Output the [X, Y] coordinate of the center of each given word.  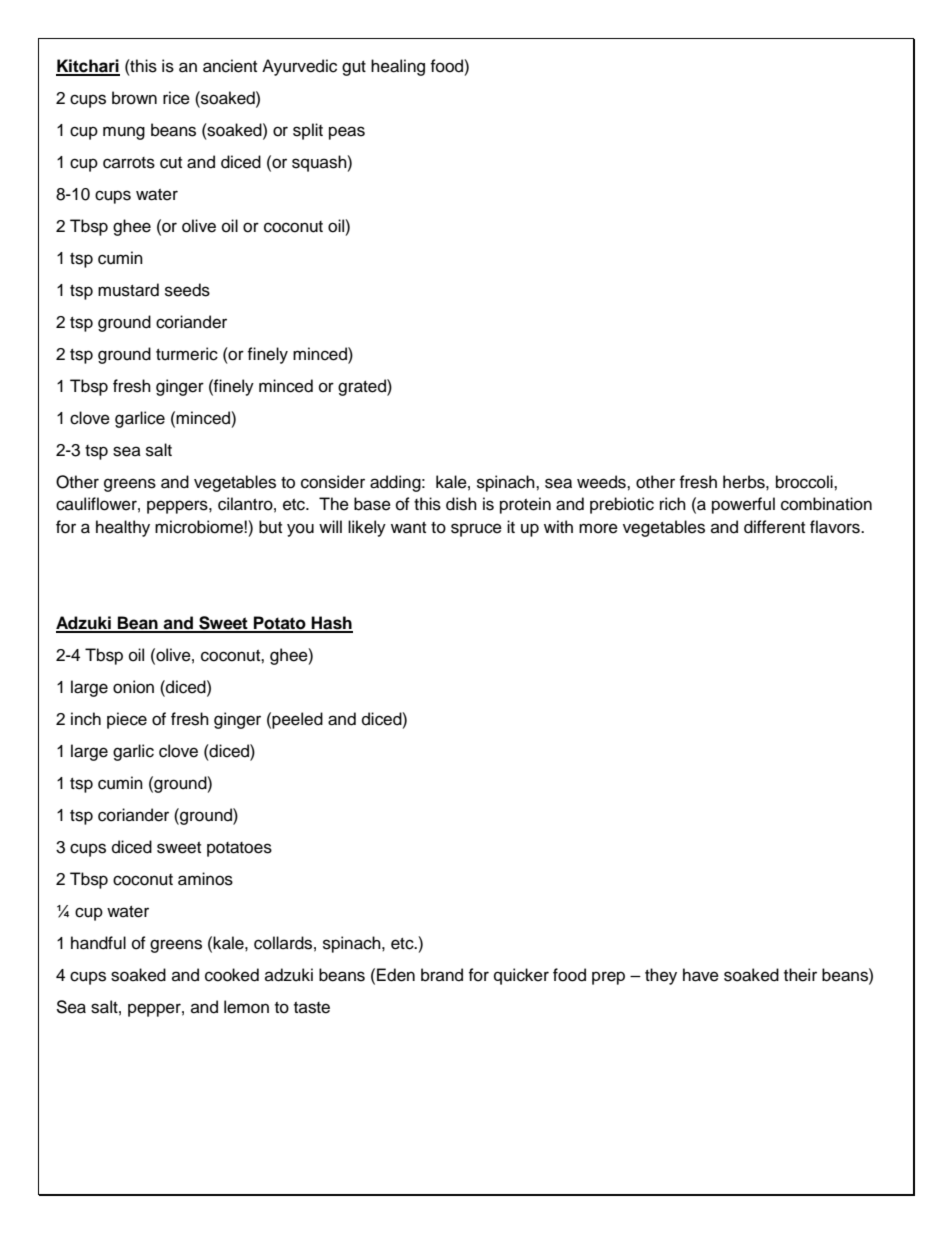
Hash [331, 624]
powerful [743, 505]
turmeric [187, 354]
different [774, 527]
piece [127, 720]
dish [461, 504]
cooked [232, 975]
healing [398, 67]
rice [176, 98]
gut [354, 68]
